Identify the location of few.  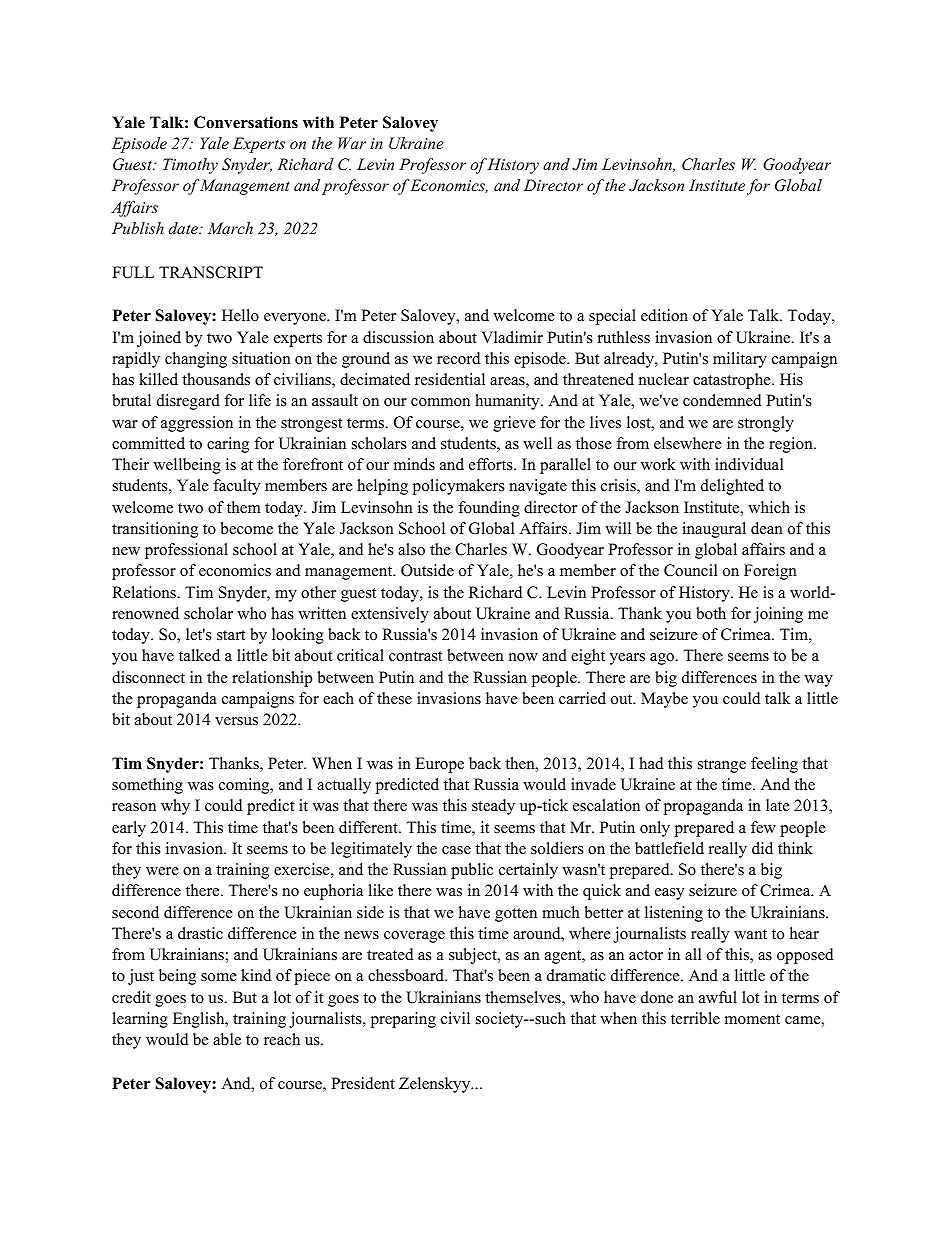
(763, 827).
